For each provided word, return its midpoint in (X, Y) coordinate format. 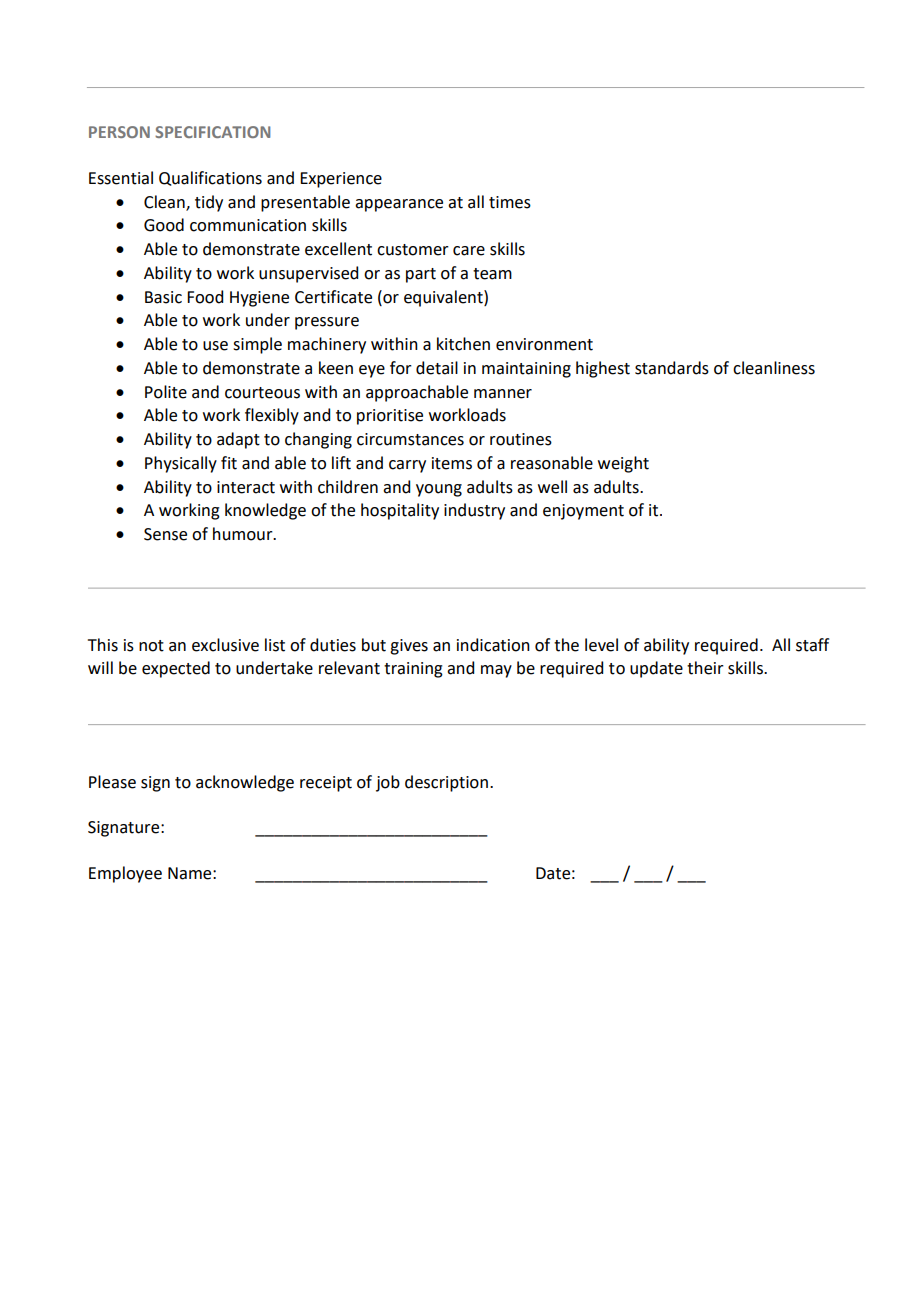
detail (437, 368)
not (151, 646)
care (469, 251)
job (388, 783)
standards (672, 368)
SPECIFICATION (212, 132)
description (446, 783)
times (510, 202)
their (705, 668)
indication (493, 645)
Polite (166, 392)
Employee (125, 874)
